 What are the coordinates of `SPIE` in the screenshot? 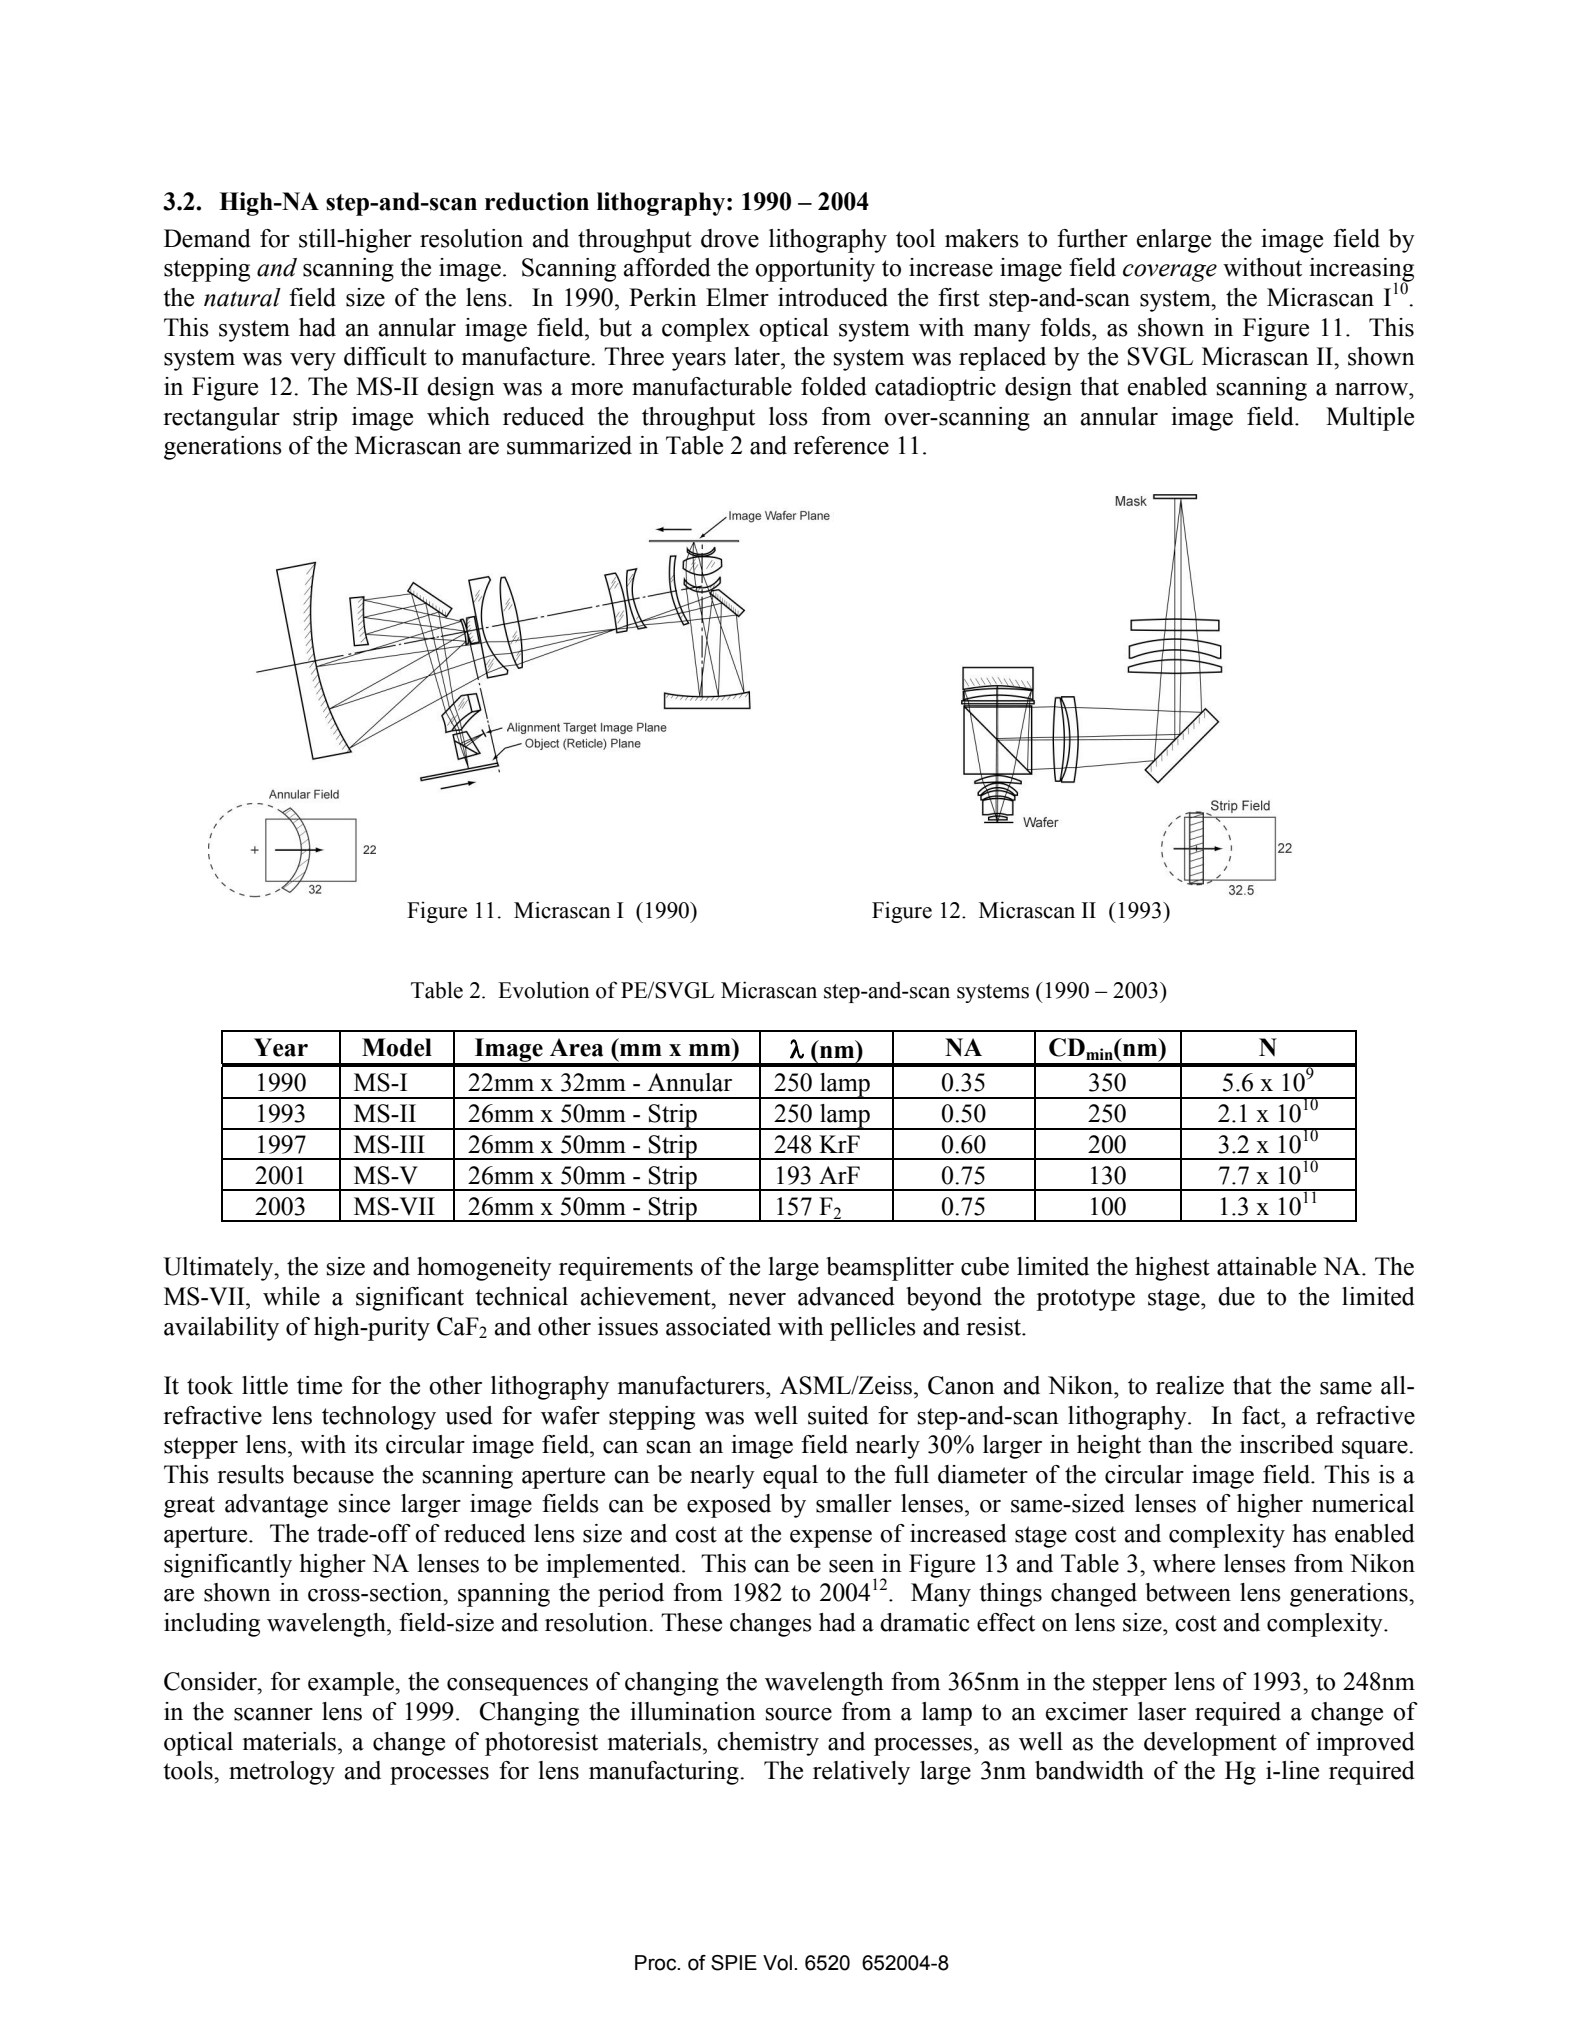 It's located at (734, 1963).
